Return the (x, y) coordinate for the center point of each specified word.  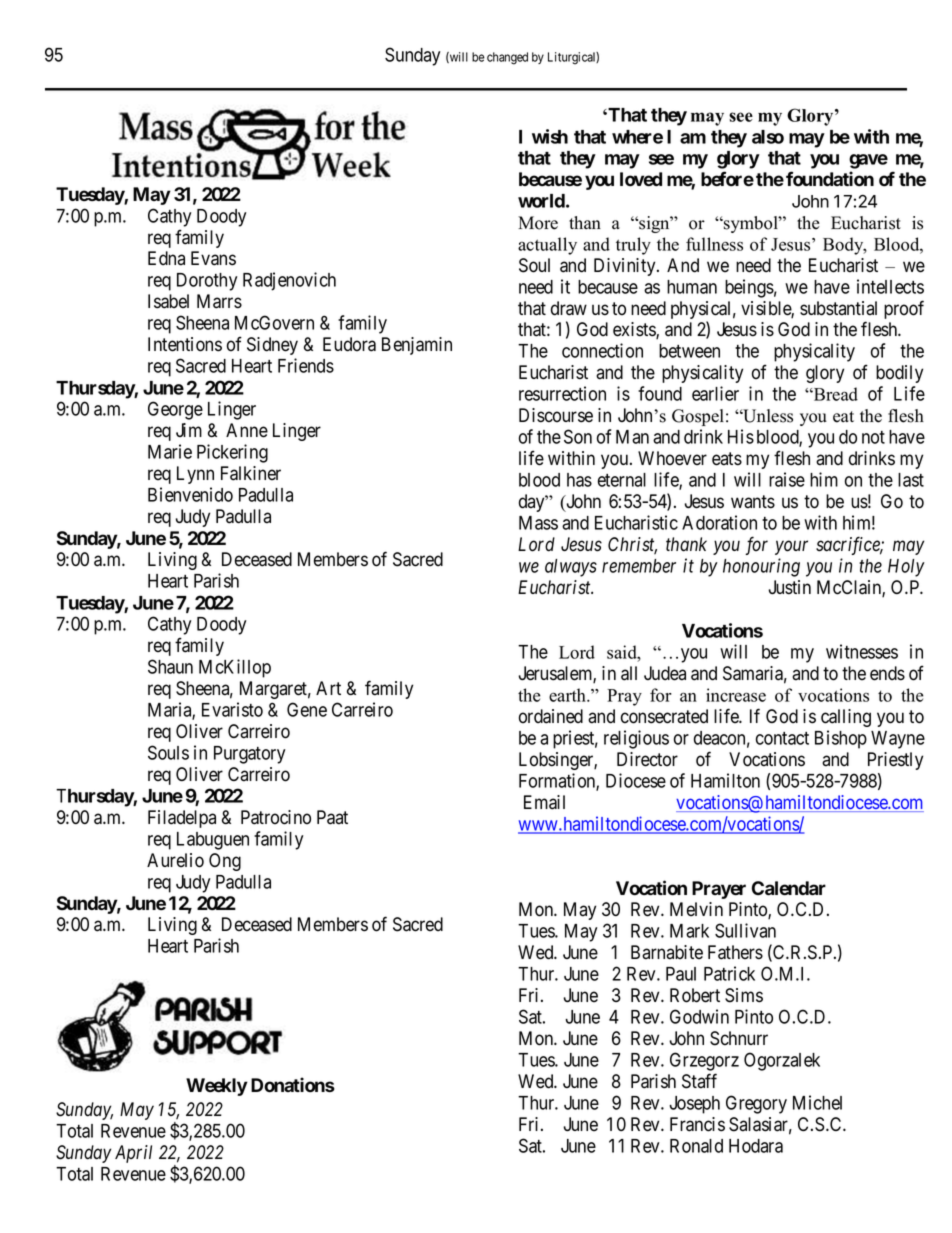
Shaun (170, 666)
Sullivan (745, 930)
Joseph (694, 1105)
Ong (225, 862)
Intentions (185, 344)
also (768, 137)
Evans (213, 258)
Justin (789, 587)
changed (507, 58)
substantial (838, 308)
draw (569, 308)
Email (544, 802)
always (571, 568)
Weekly (217, 1087)
